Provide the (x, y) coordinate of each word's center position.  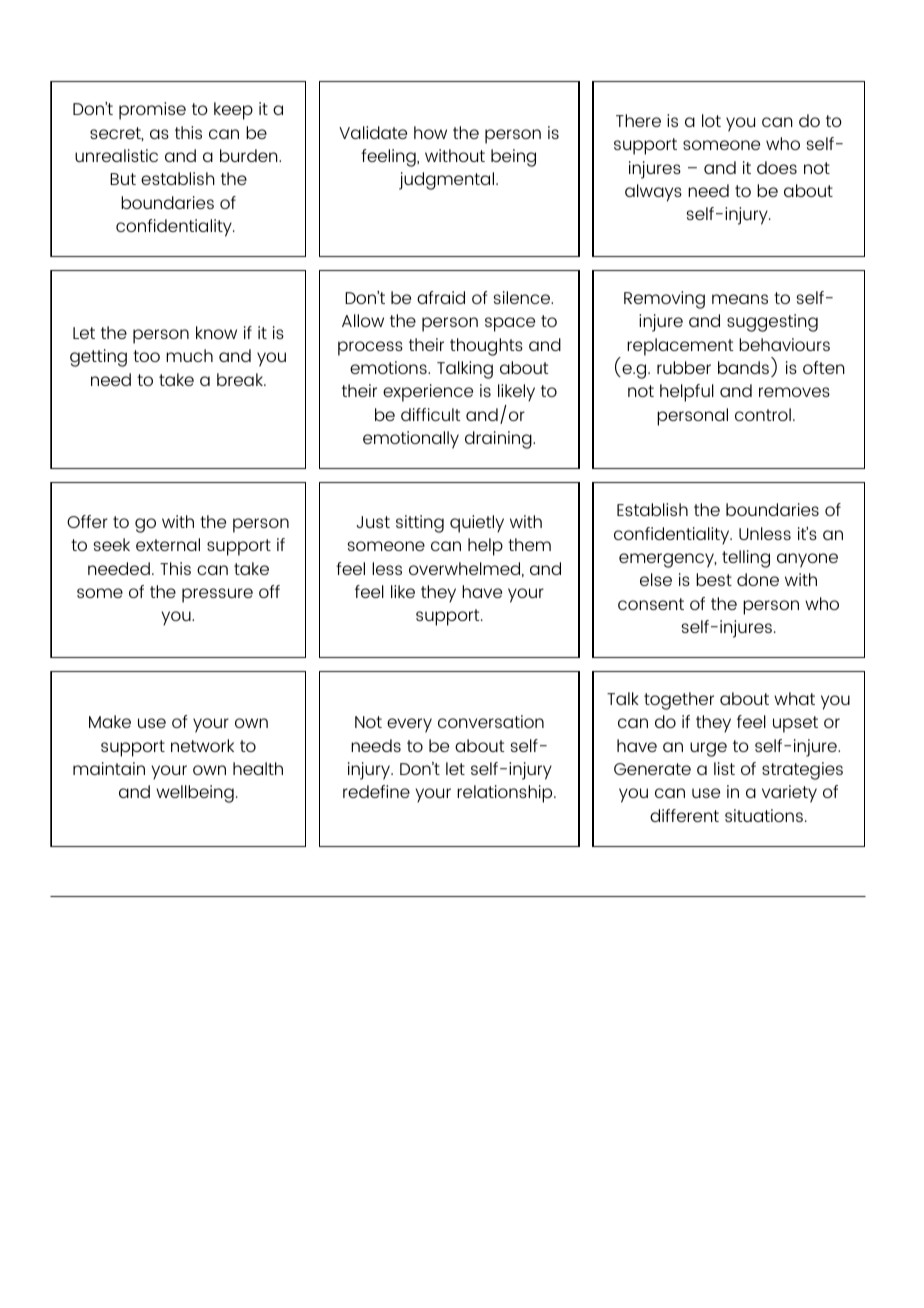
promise (152, 111)
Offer (87, 521)
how (430, 132)
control (763, 414)
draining (499, 440)
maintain (109, 768)
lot (711, 120)
